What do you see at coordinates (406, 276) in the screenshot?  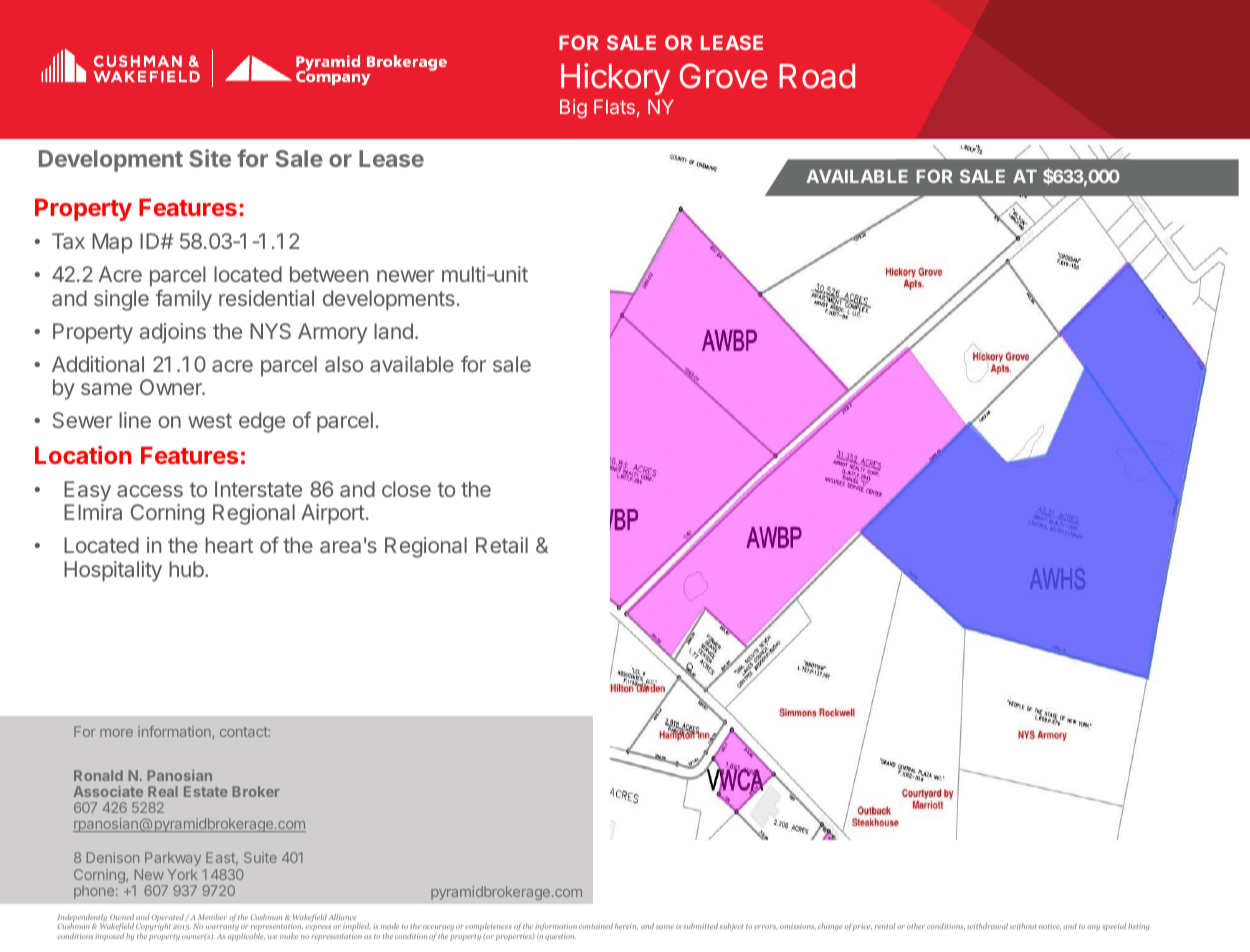 I see `newer` at bounding box center [406, 276].
